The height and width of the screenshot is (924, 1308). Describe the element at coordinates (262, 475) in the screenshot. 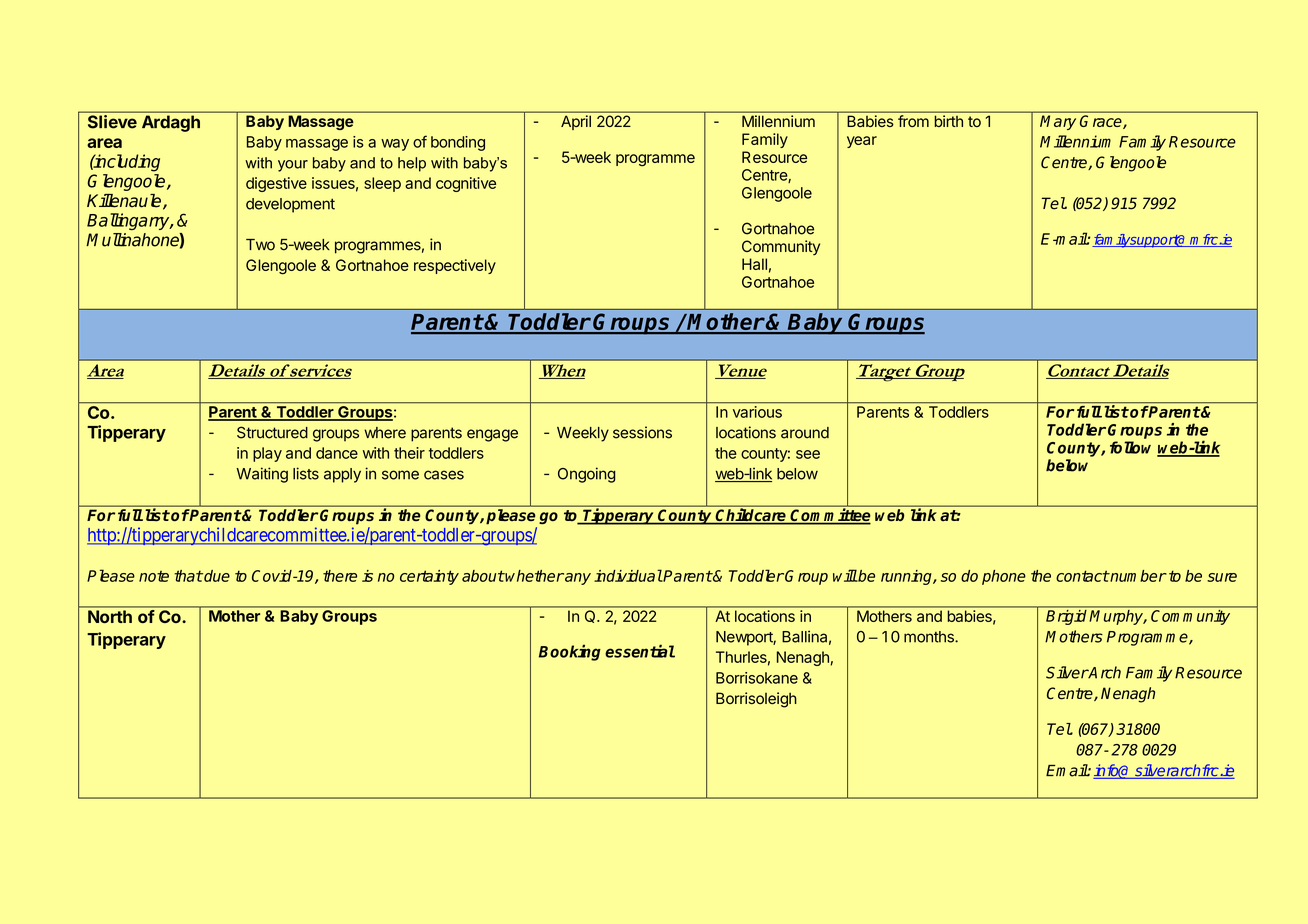

I see `Waiting` at that location.
